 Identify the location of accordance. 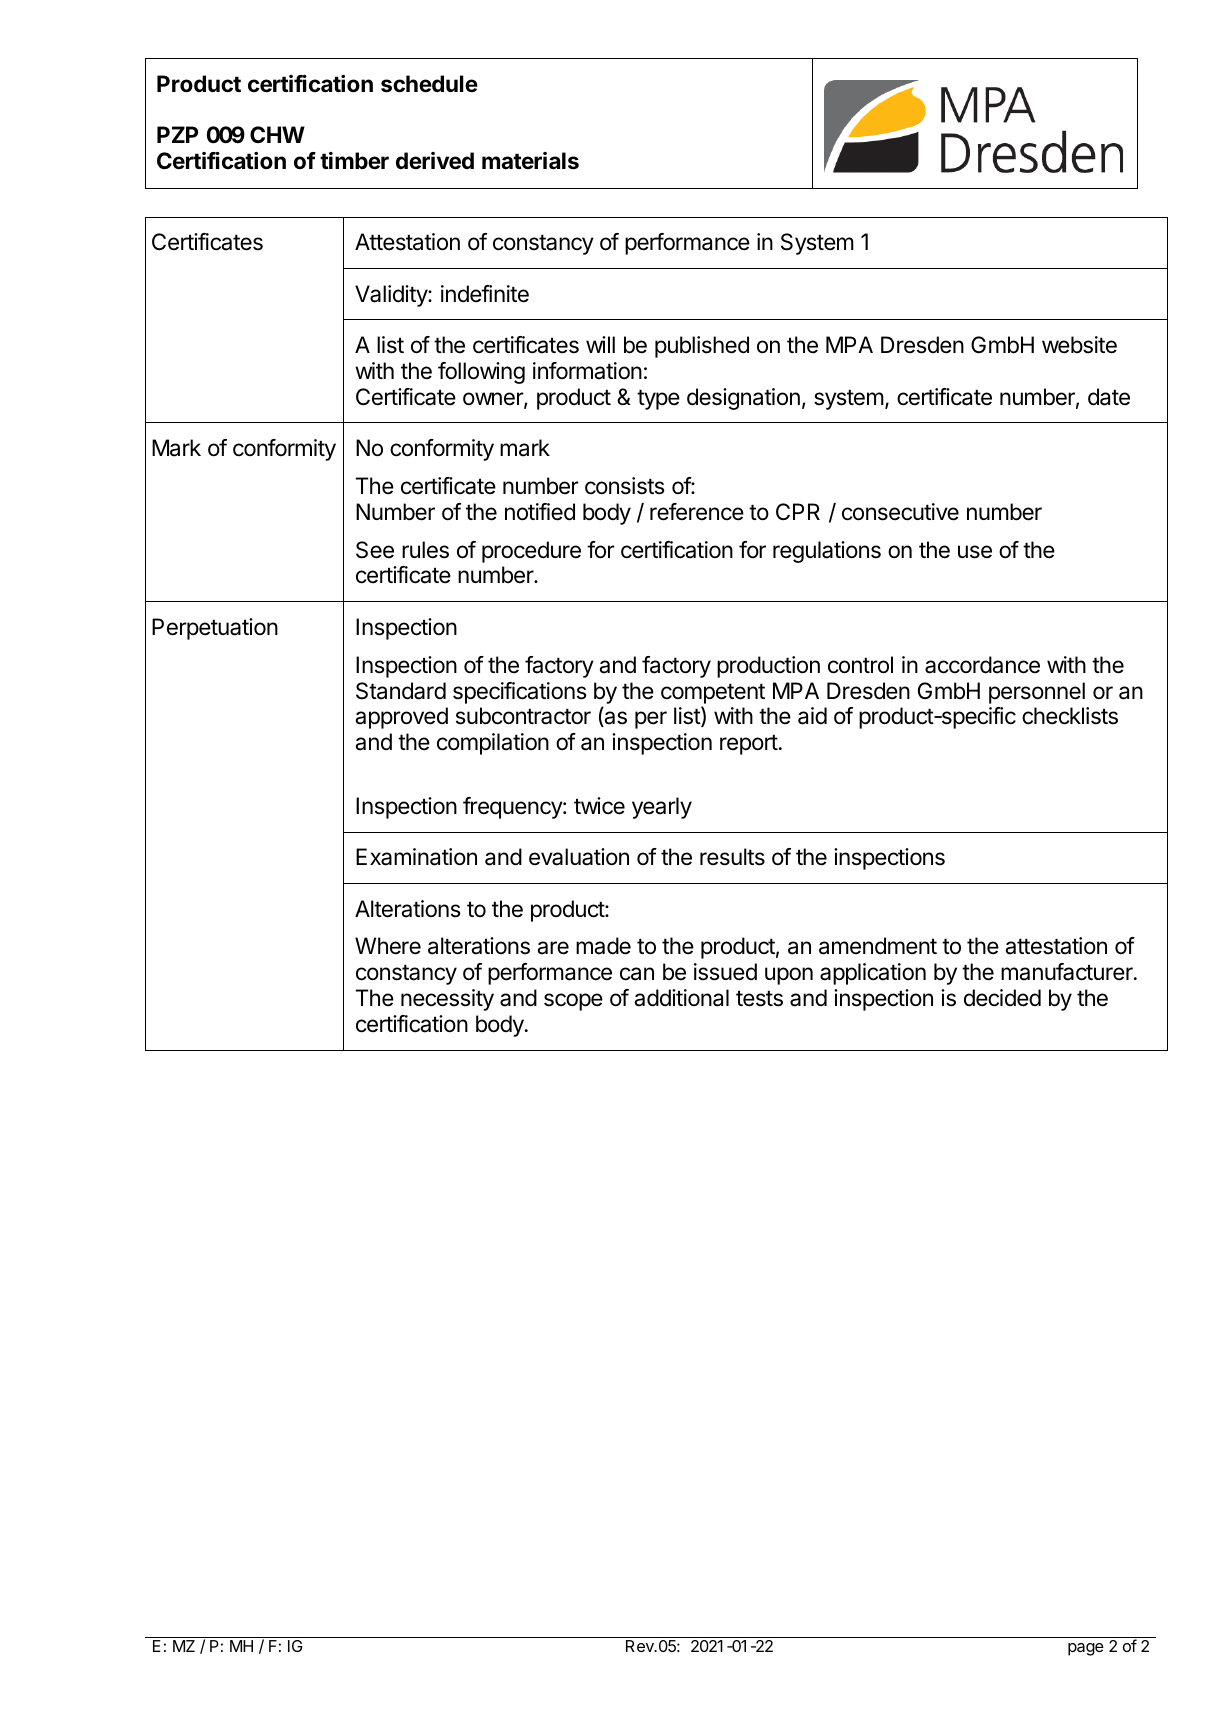
(982, 665).
